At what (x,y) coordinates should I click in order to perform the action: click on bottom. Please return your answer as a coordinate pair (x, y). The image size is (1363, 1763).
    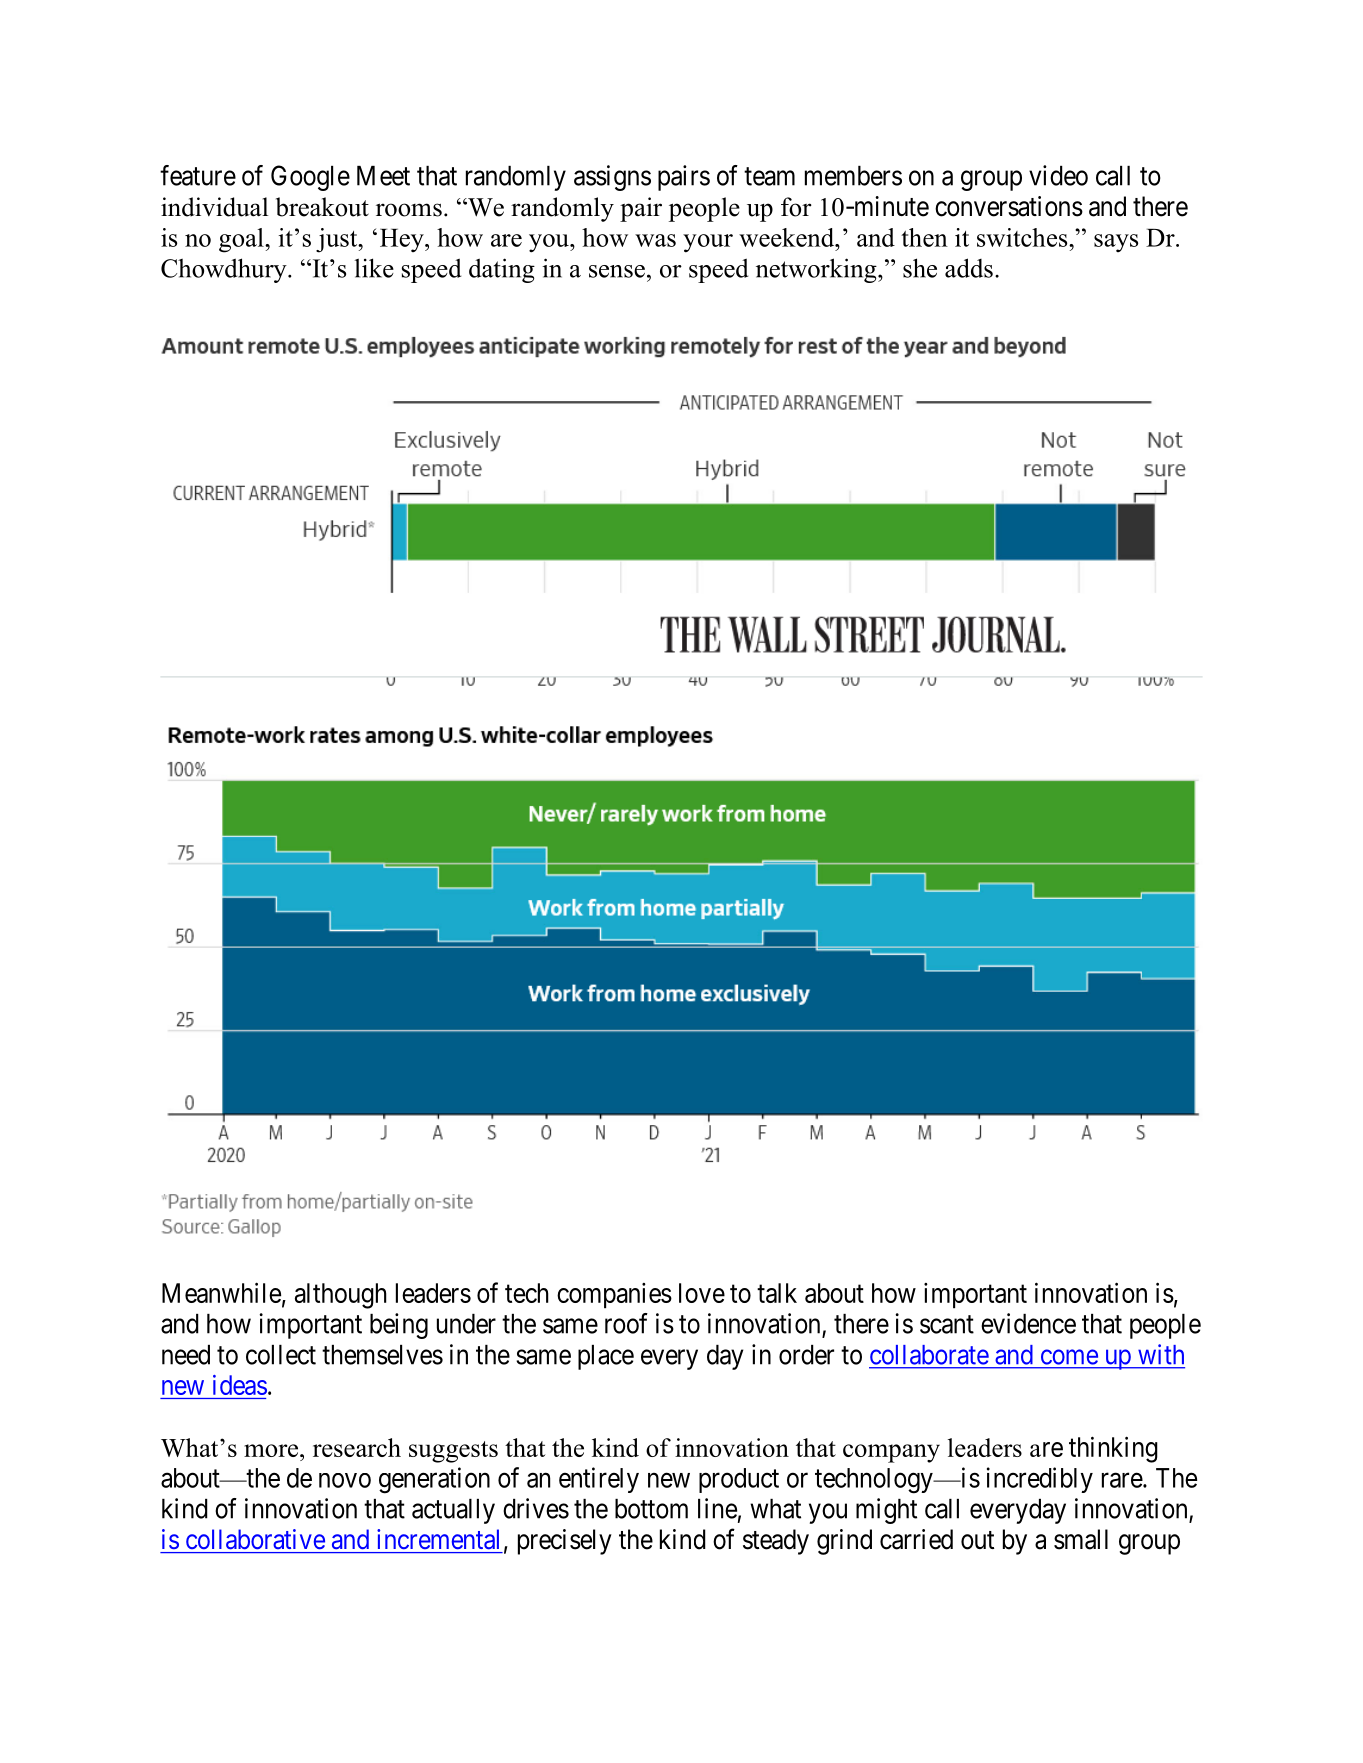
    Looking at the image, I should click on (651, 1509).
